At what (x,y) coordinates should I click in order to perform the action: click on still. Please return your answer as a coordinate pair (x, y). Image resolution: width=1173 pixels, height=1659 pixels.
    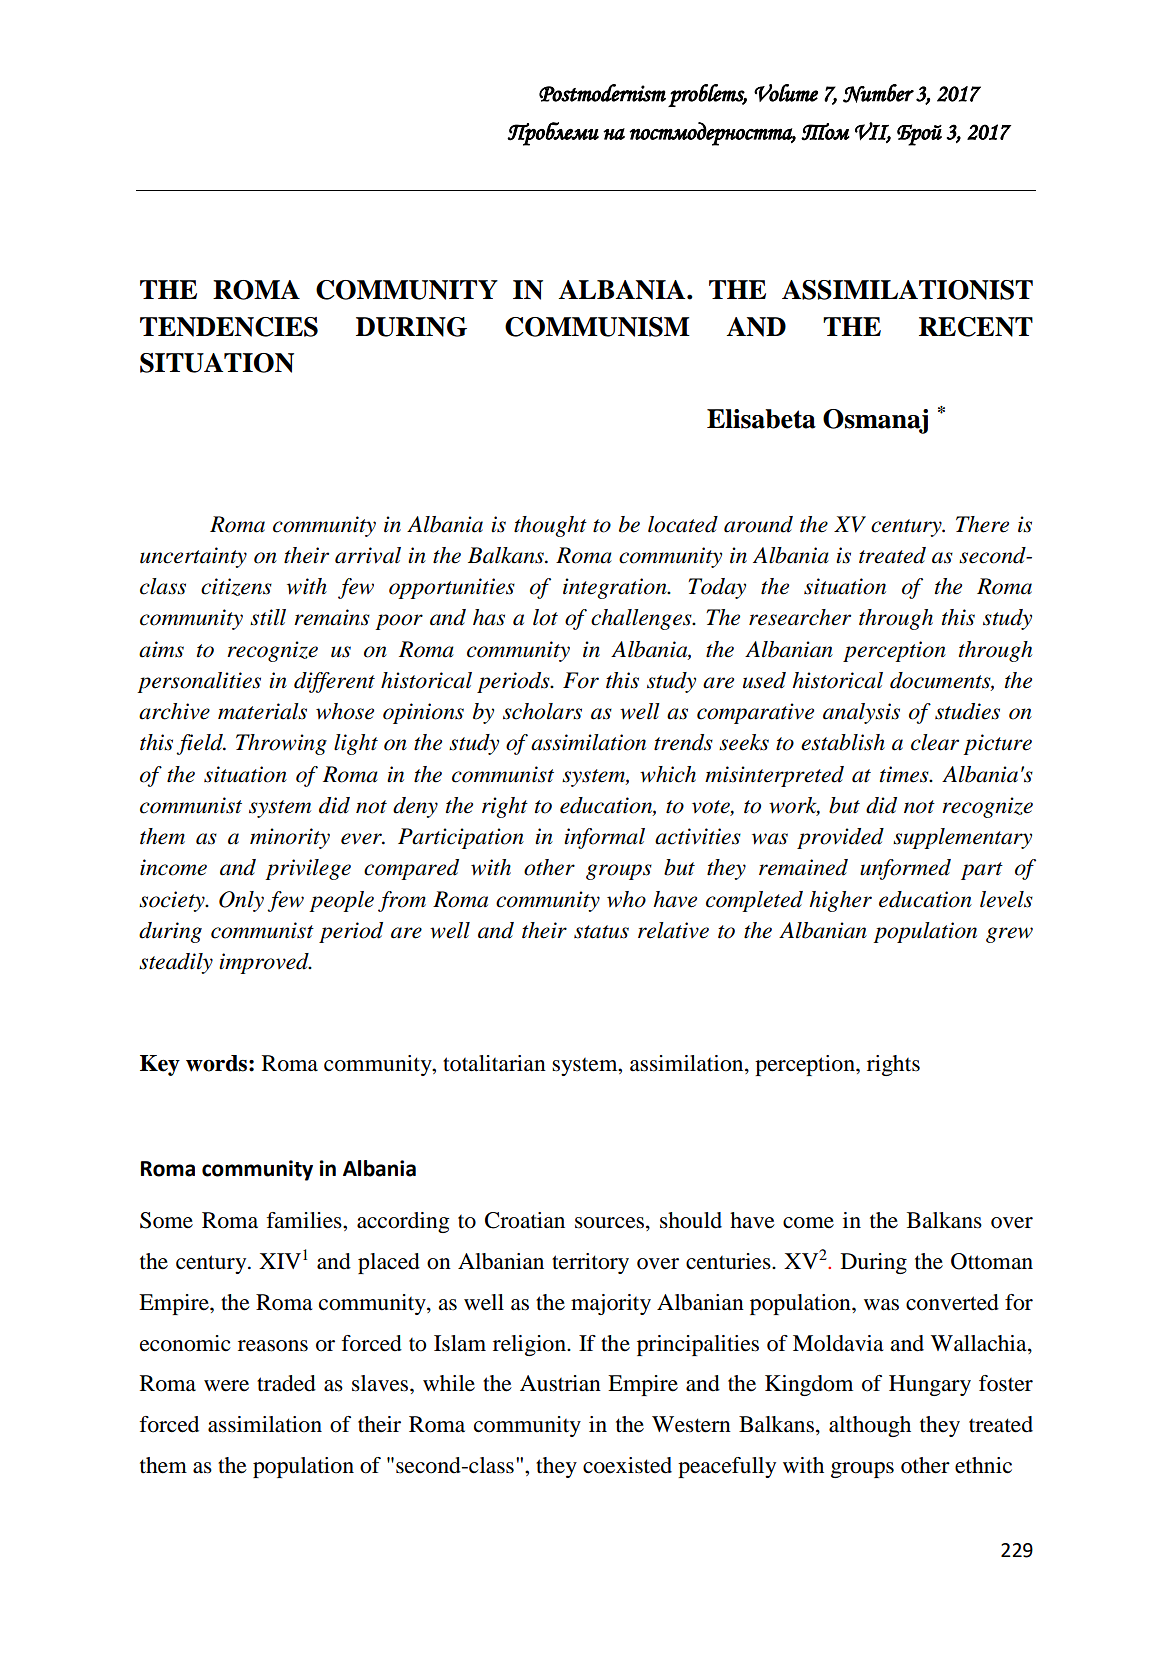
    Looking at the image, I should click on (268, 617).
